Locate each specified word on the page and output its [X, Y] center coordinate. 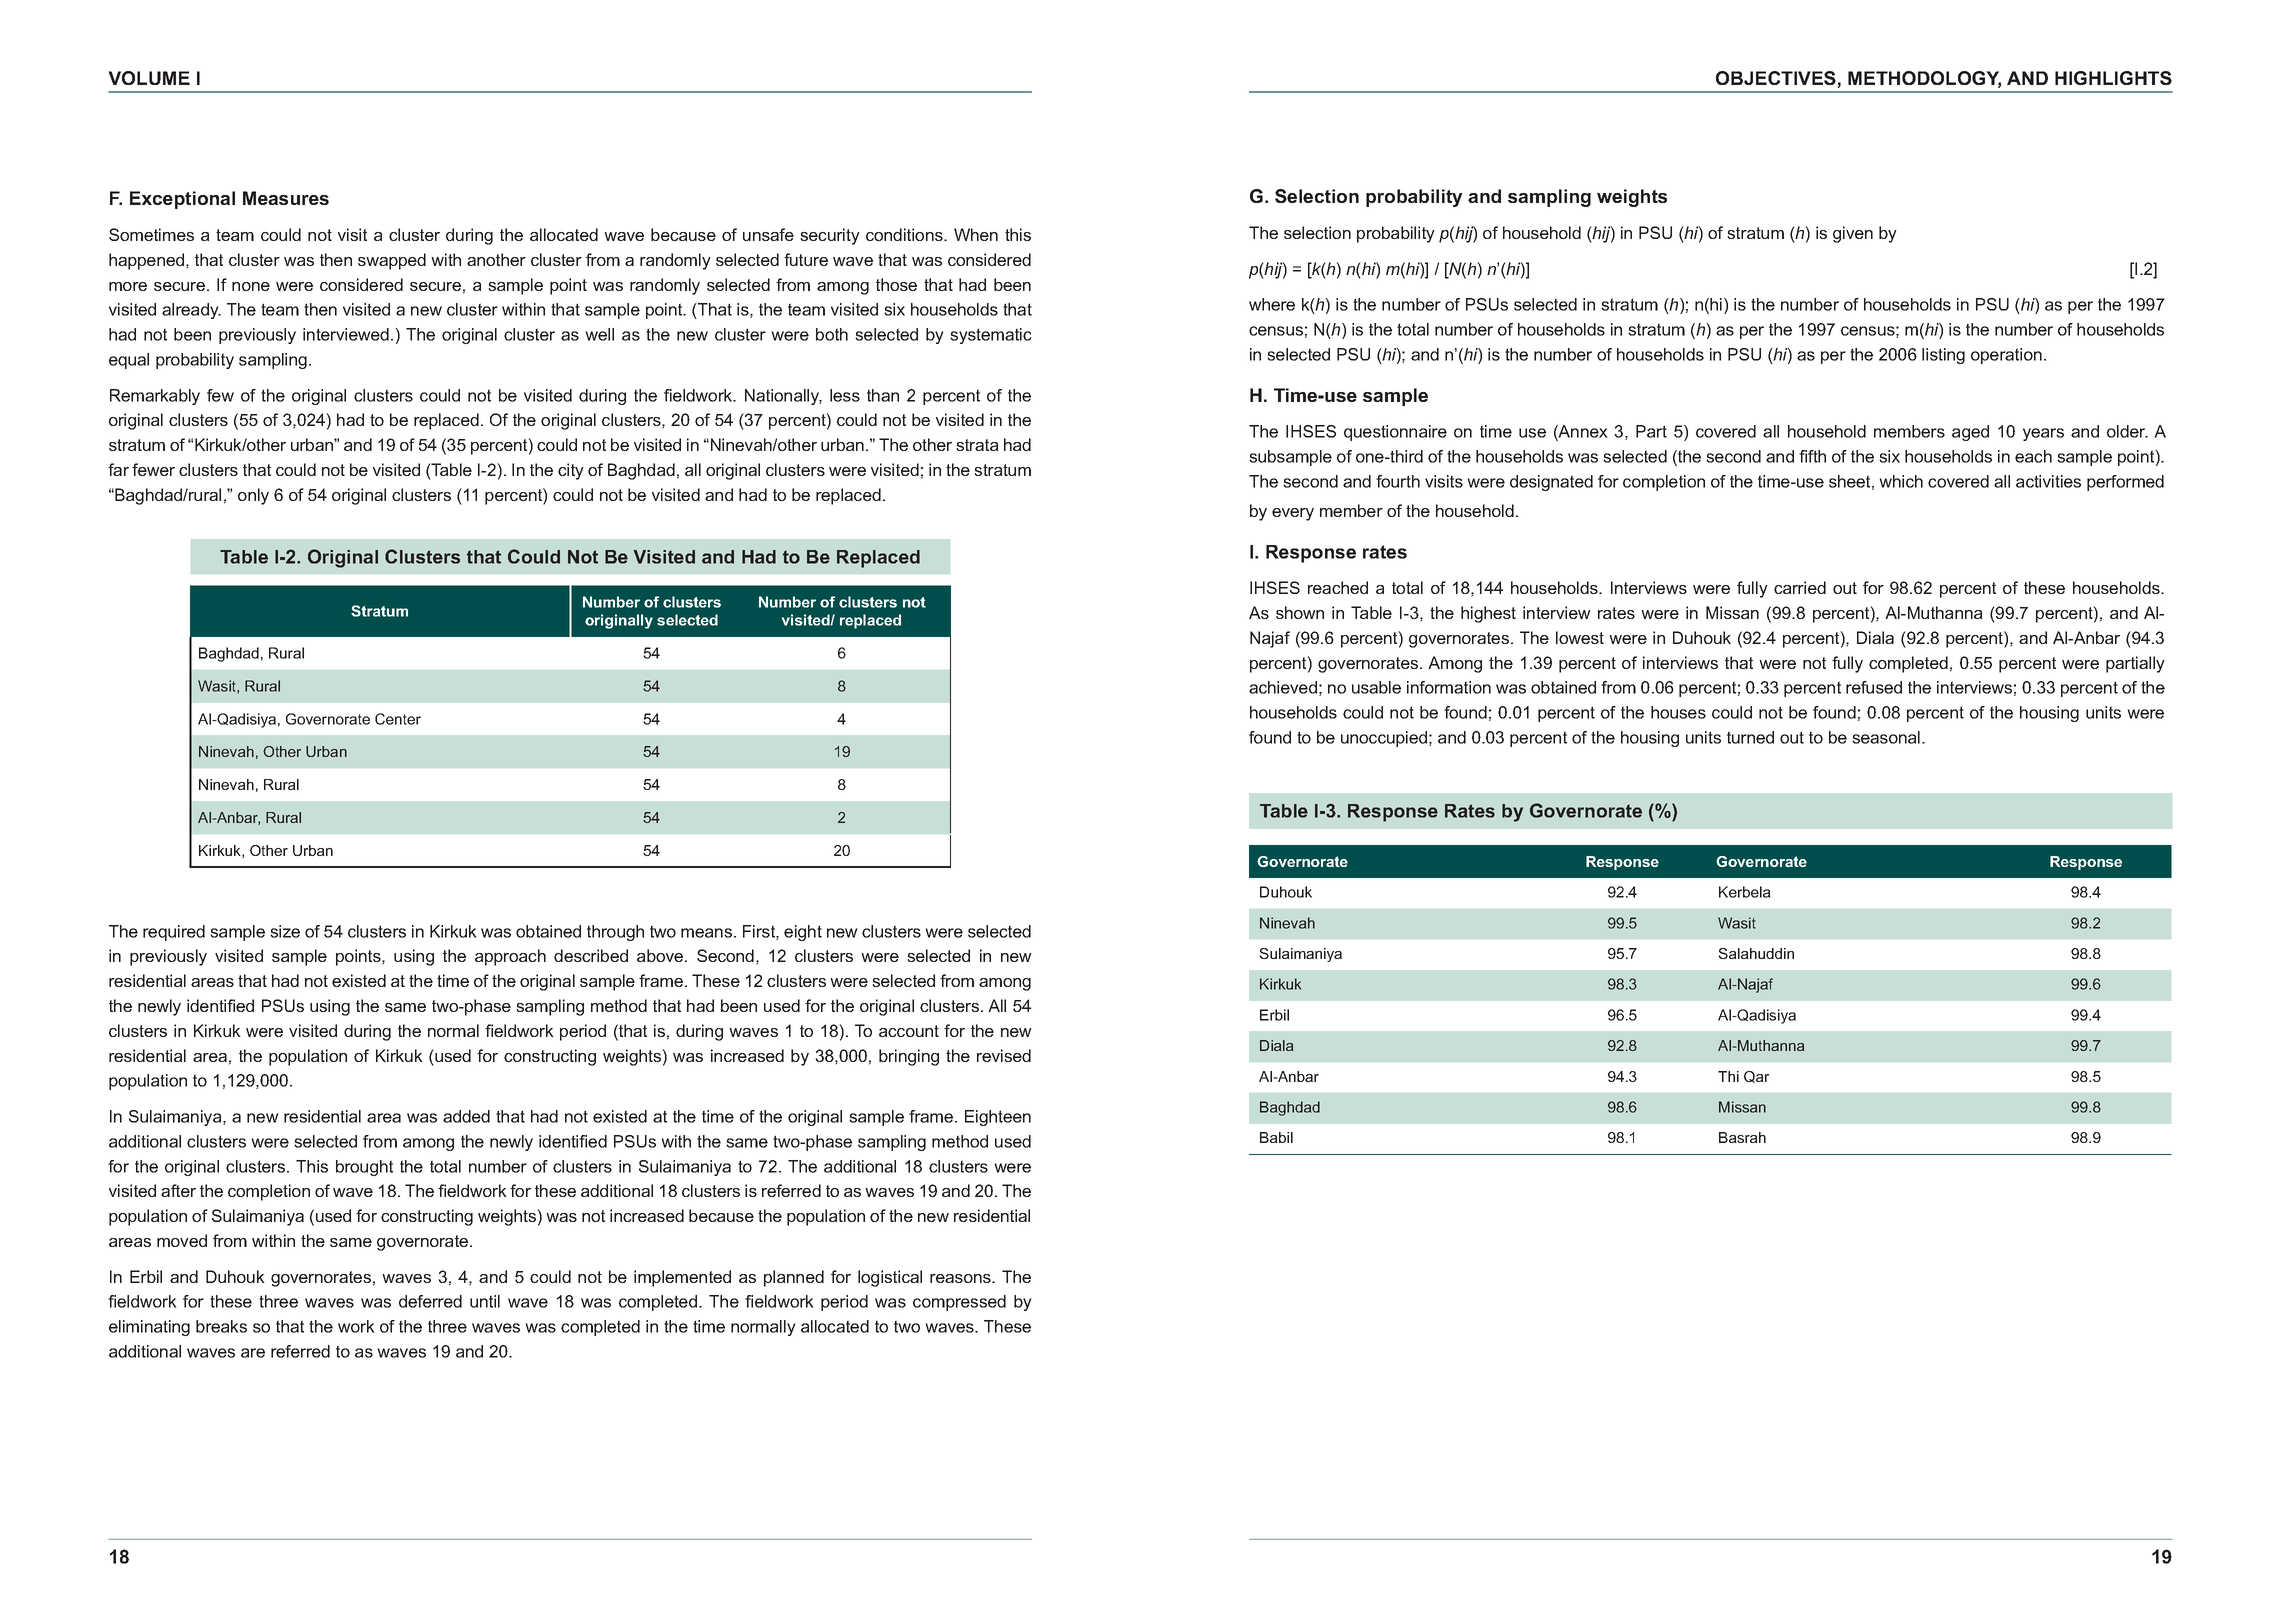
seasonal [1886, 737]
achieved [1283, 687]
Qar [1756, 1077]
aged [1970, 433]
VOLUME [149, 78]
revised [1004, 1055]
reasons [961, 1278]
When [976, 234]
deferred [430, 1301]
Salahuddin [1756, 953]
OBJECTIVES [1777, 79]
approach [510, 957]
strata [977, 445]
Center [398, 719]
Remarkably [155, 397]
